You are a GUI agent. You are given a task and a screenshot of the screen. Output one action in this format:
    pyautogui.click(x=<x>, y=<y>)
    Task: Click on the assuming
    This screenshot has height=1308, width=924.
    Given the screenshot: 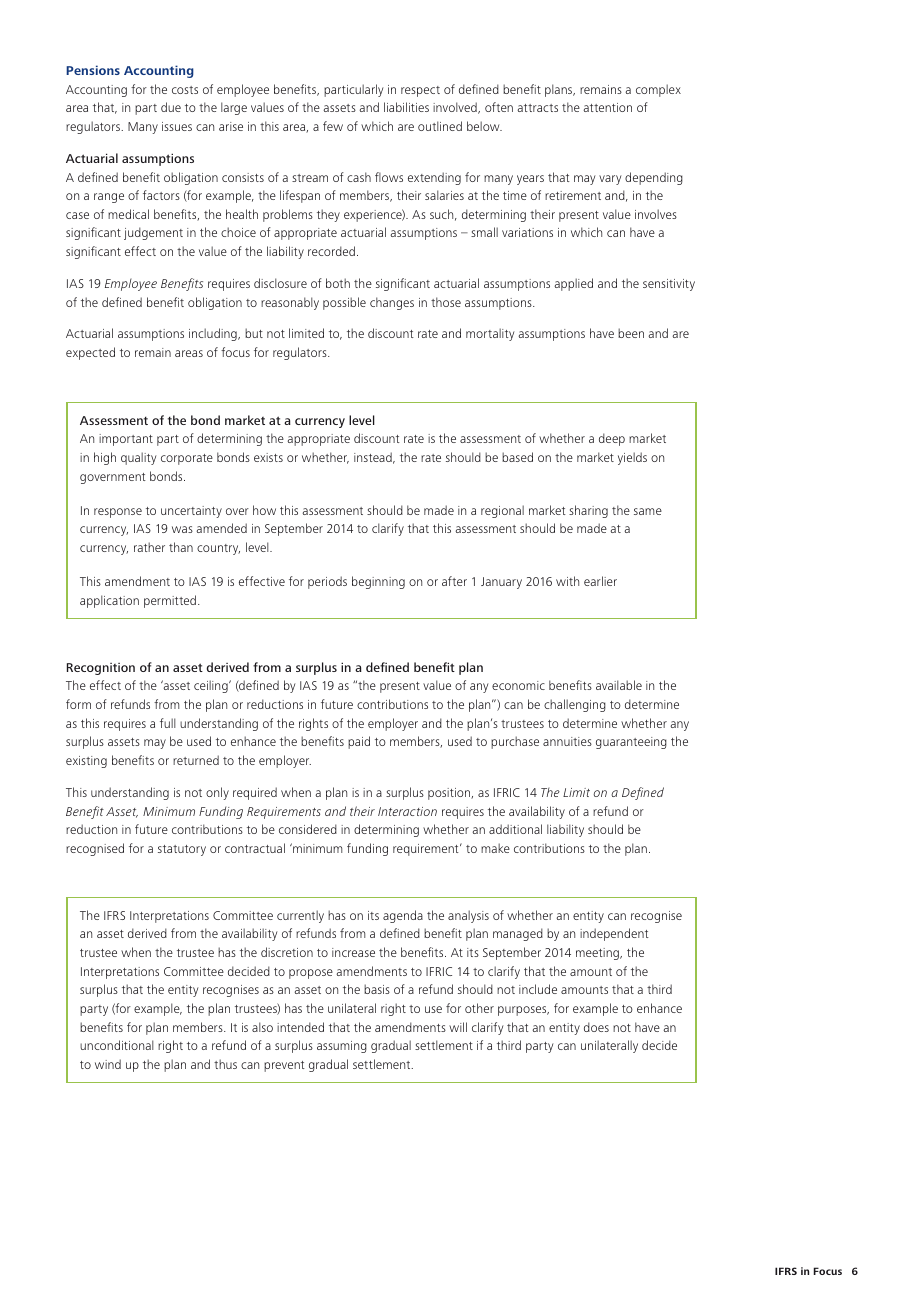 What is the action you would take?
    pyautogui.click(x=342, y=1047)
